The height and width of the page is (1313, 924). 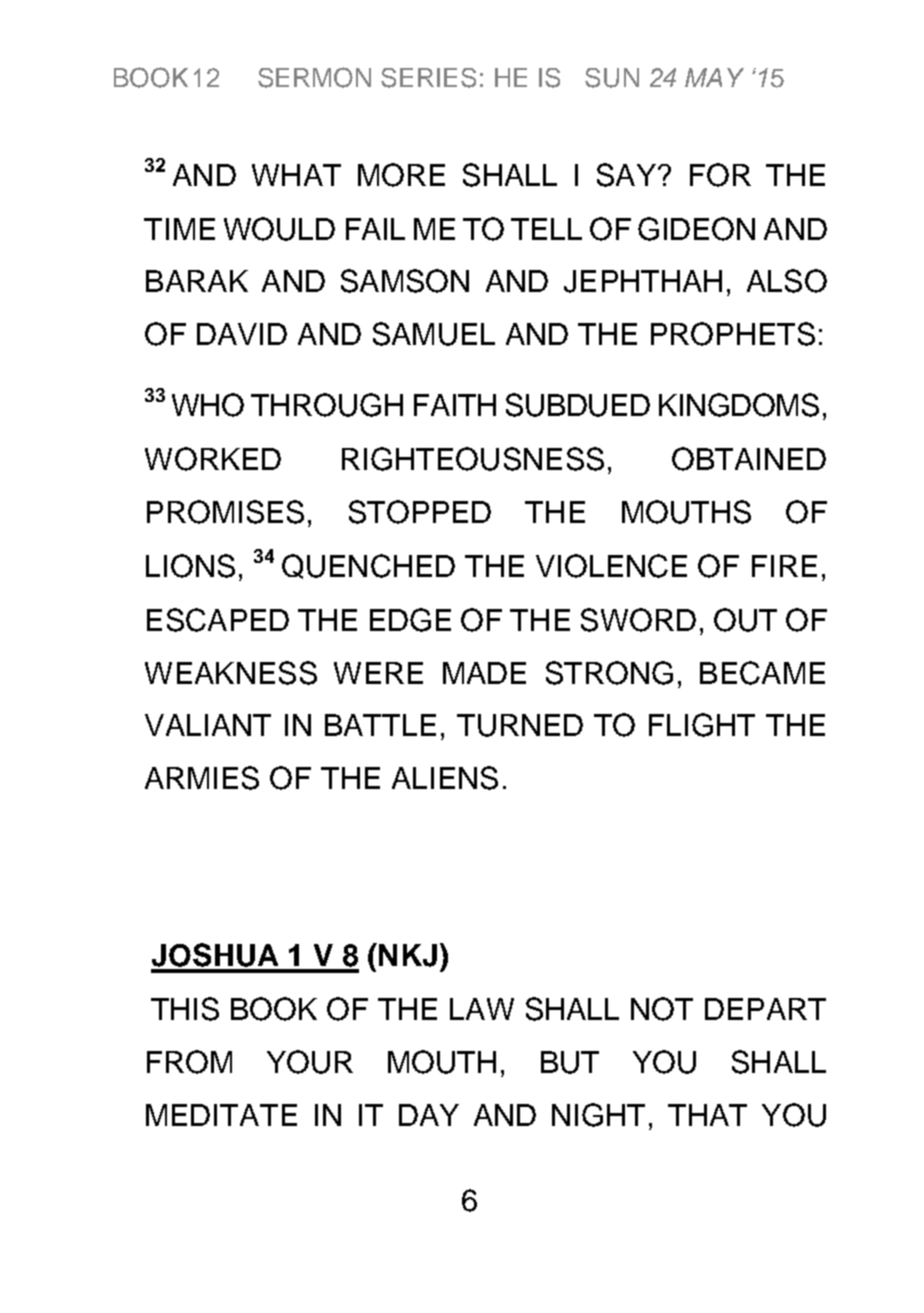 I want to click on DAY, so click(x=429, y=1115).
